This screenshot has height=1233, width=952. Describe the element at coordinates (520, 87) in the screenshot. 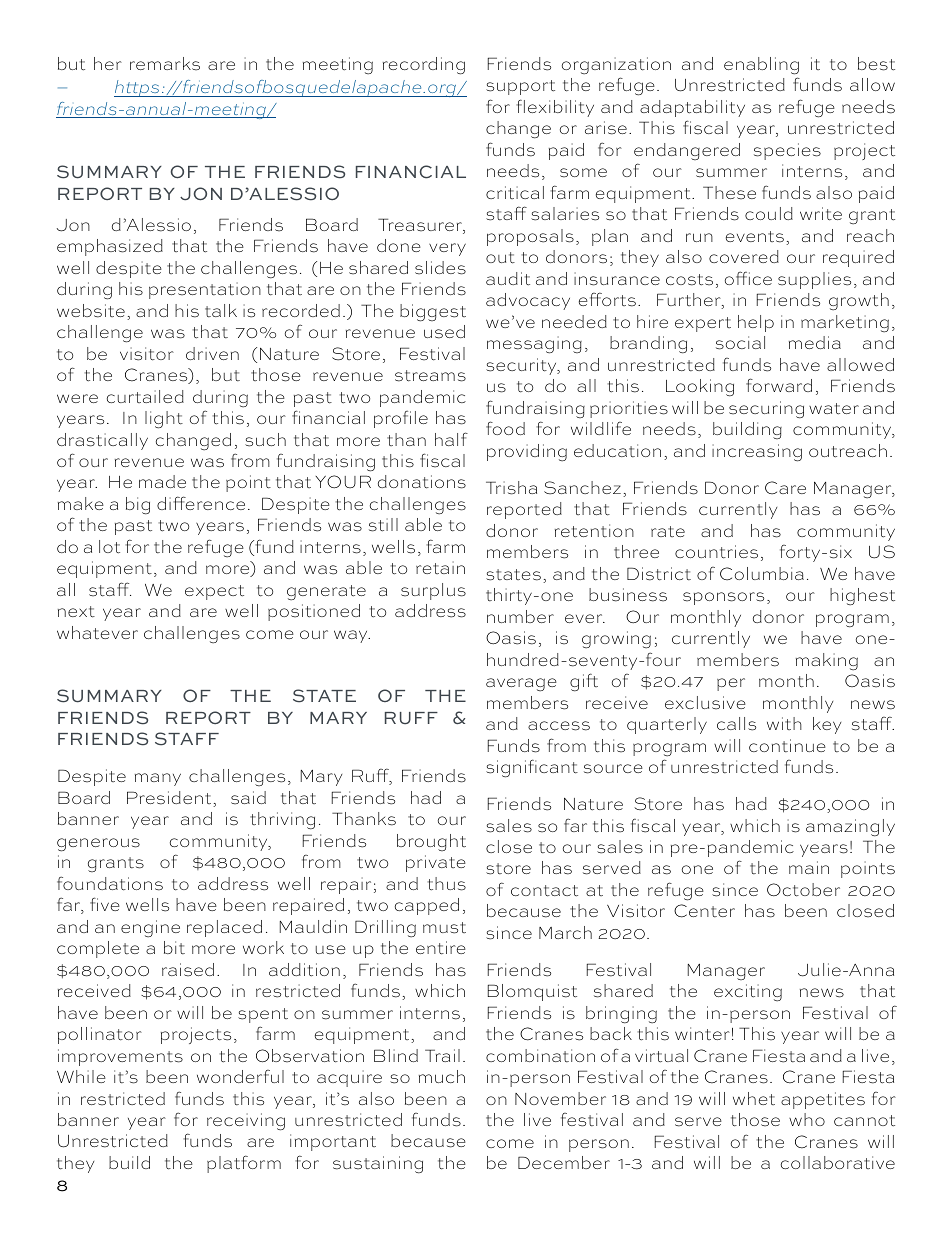

I see `support` at that location.
